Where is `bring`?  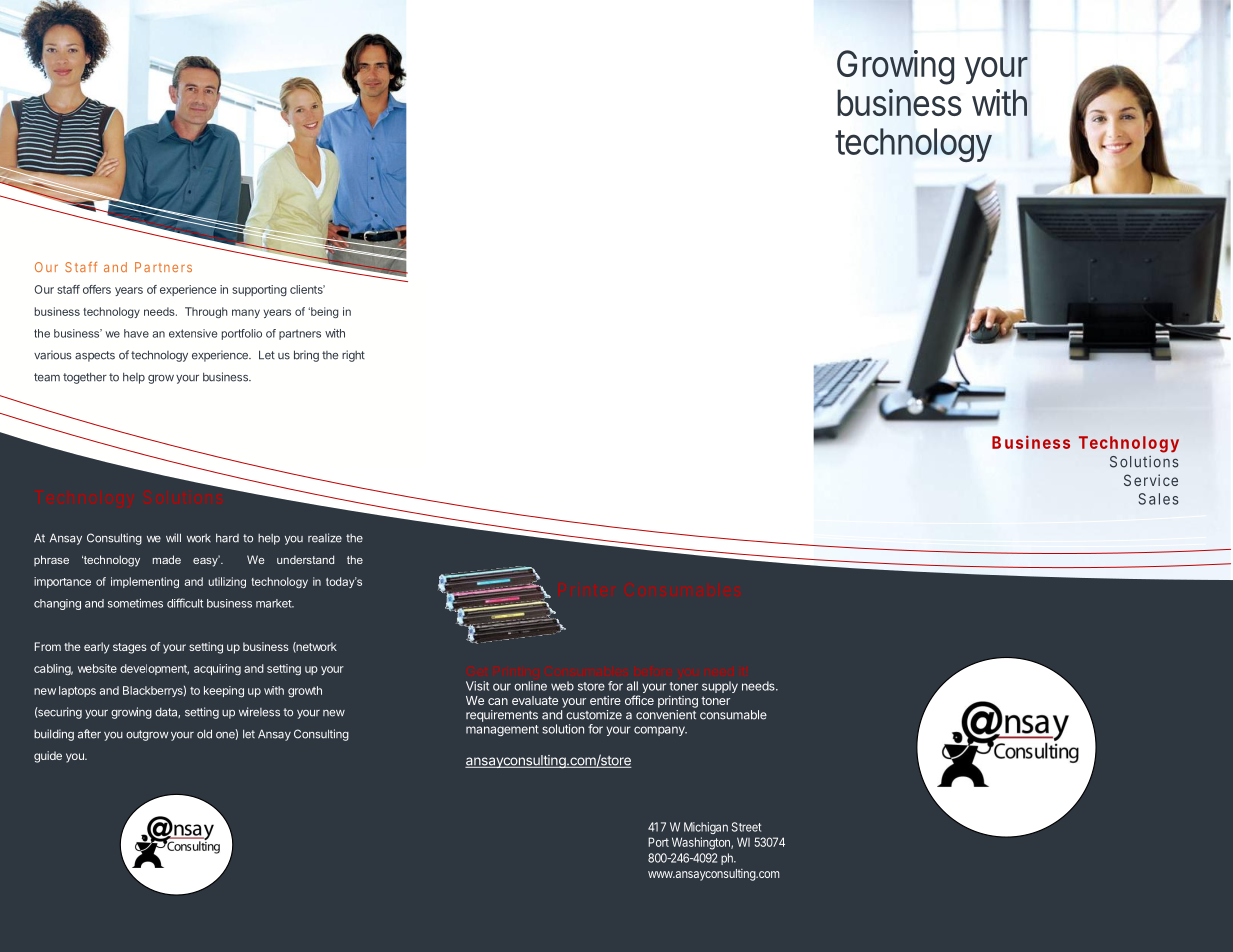
bring is located at coordinates (306, 356).
